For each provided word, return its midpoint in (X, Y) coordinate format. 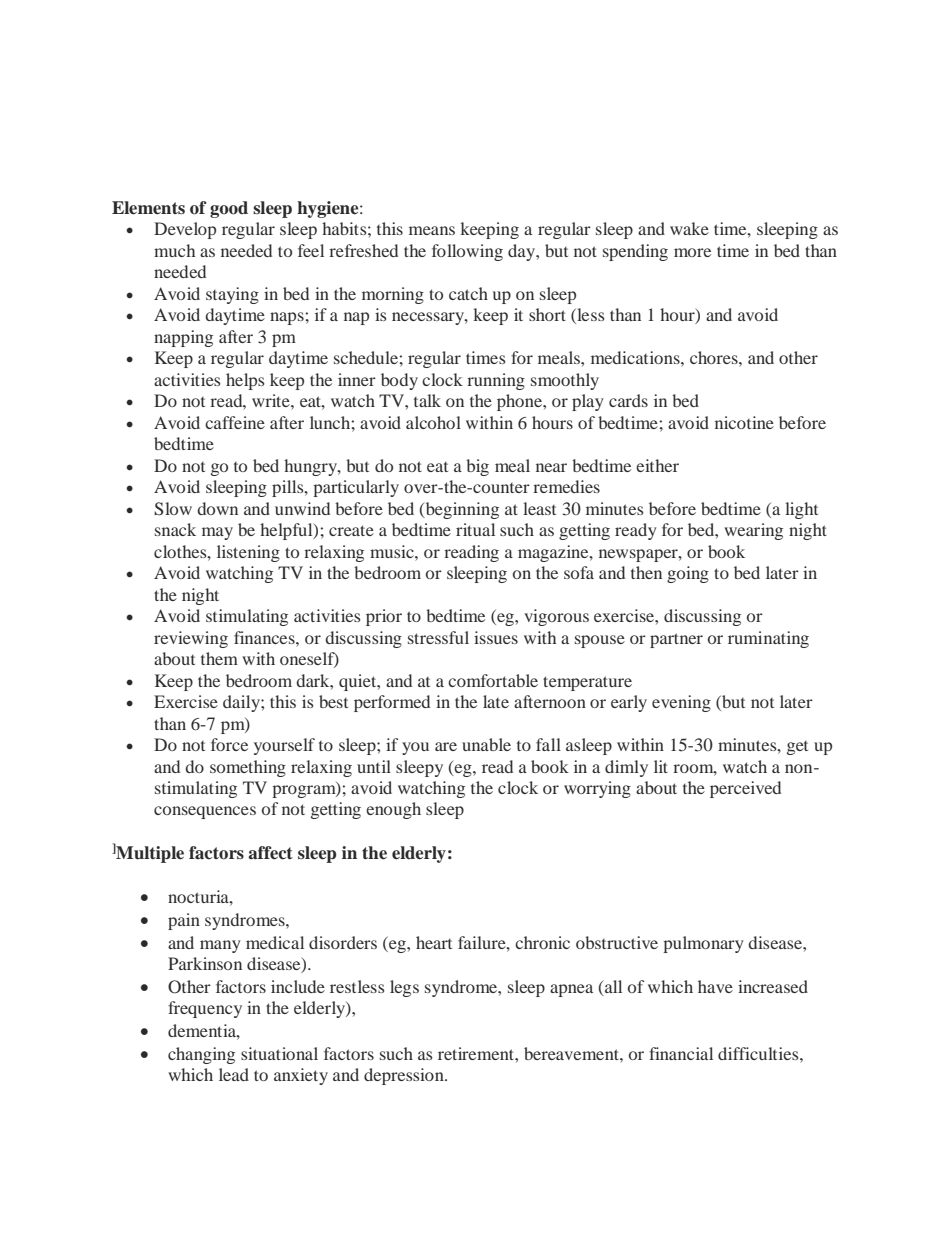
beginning (461, 510)
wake (689, 228)
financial (681, 1053)
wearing (753, 531)
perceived (745, 789)
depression (405, 1076)
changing (201, 1055)
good (229, 209)
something (248, 768)
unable (486, 744)
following (467, 252)
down (217, 508)
